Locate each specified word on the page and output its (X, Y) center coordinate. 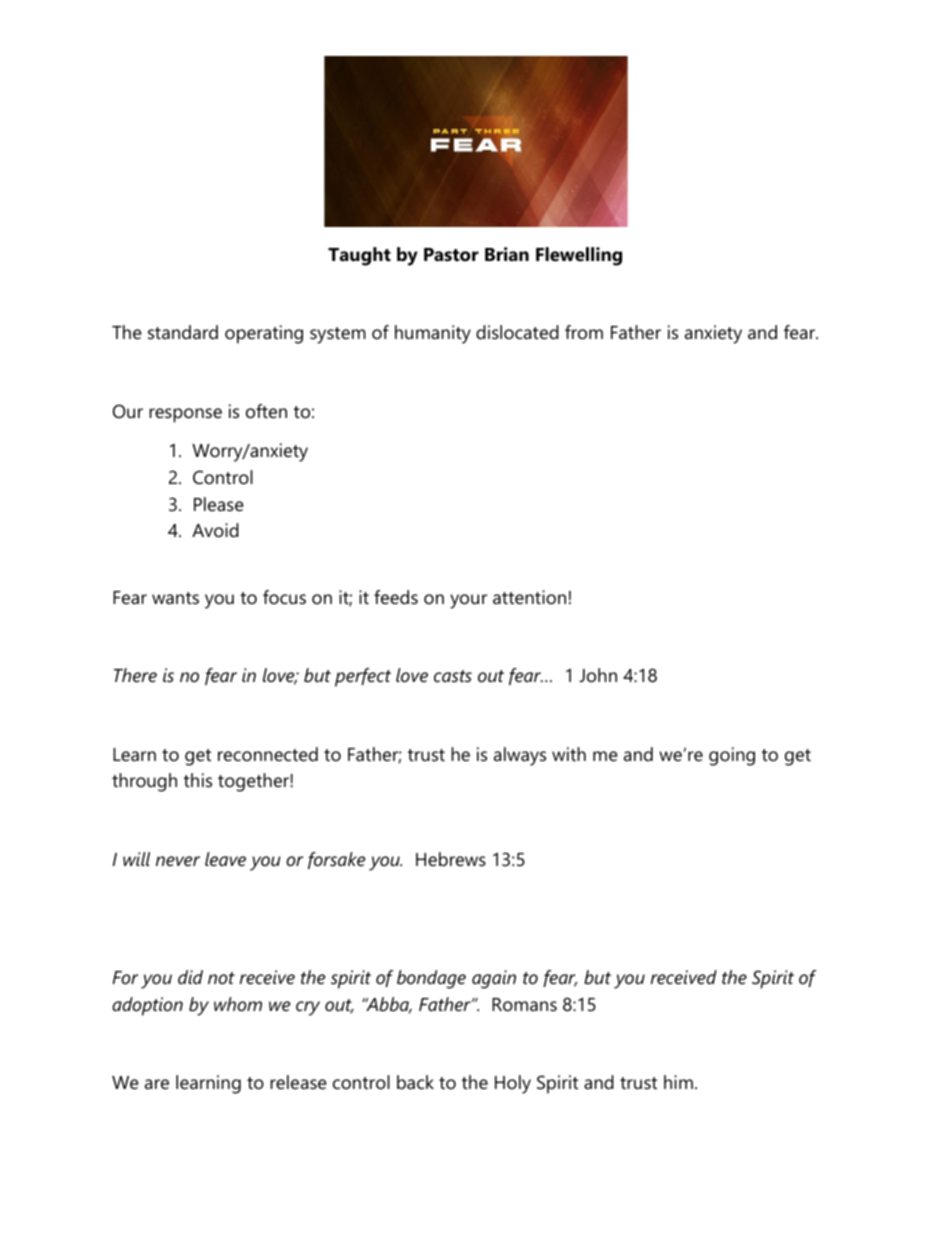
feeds (396, 597)
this (198, 780)
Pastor (451, 255)
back (415, 1082)
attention (529, 597)
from (584, 332)
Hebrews (451, 859)
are (157, 1084)
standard (183, 332)
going (732, 756)
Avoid (215, 530)
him (678, 1082)
